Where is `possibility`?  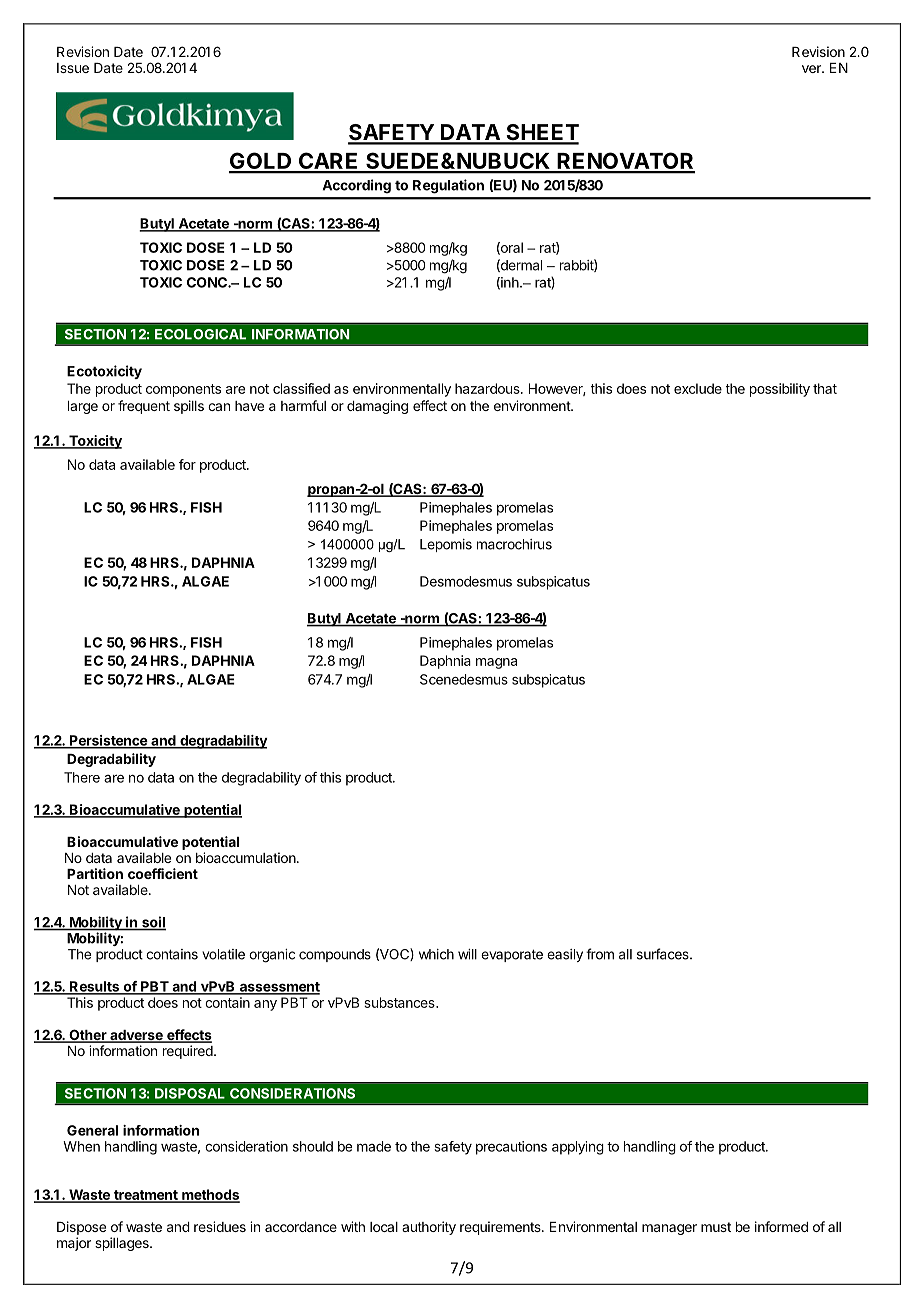
possibility is located at coordinates (780, 390).
